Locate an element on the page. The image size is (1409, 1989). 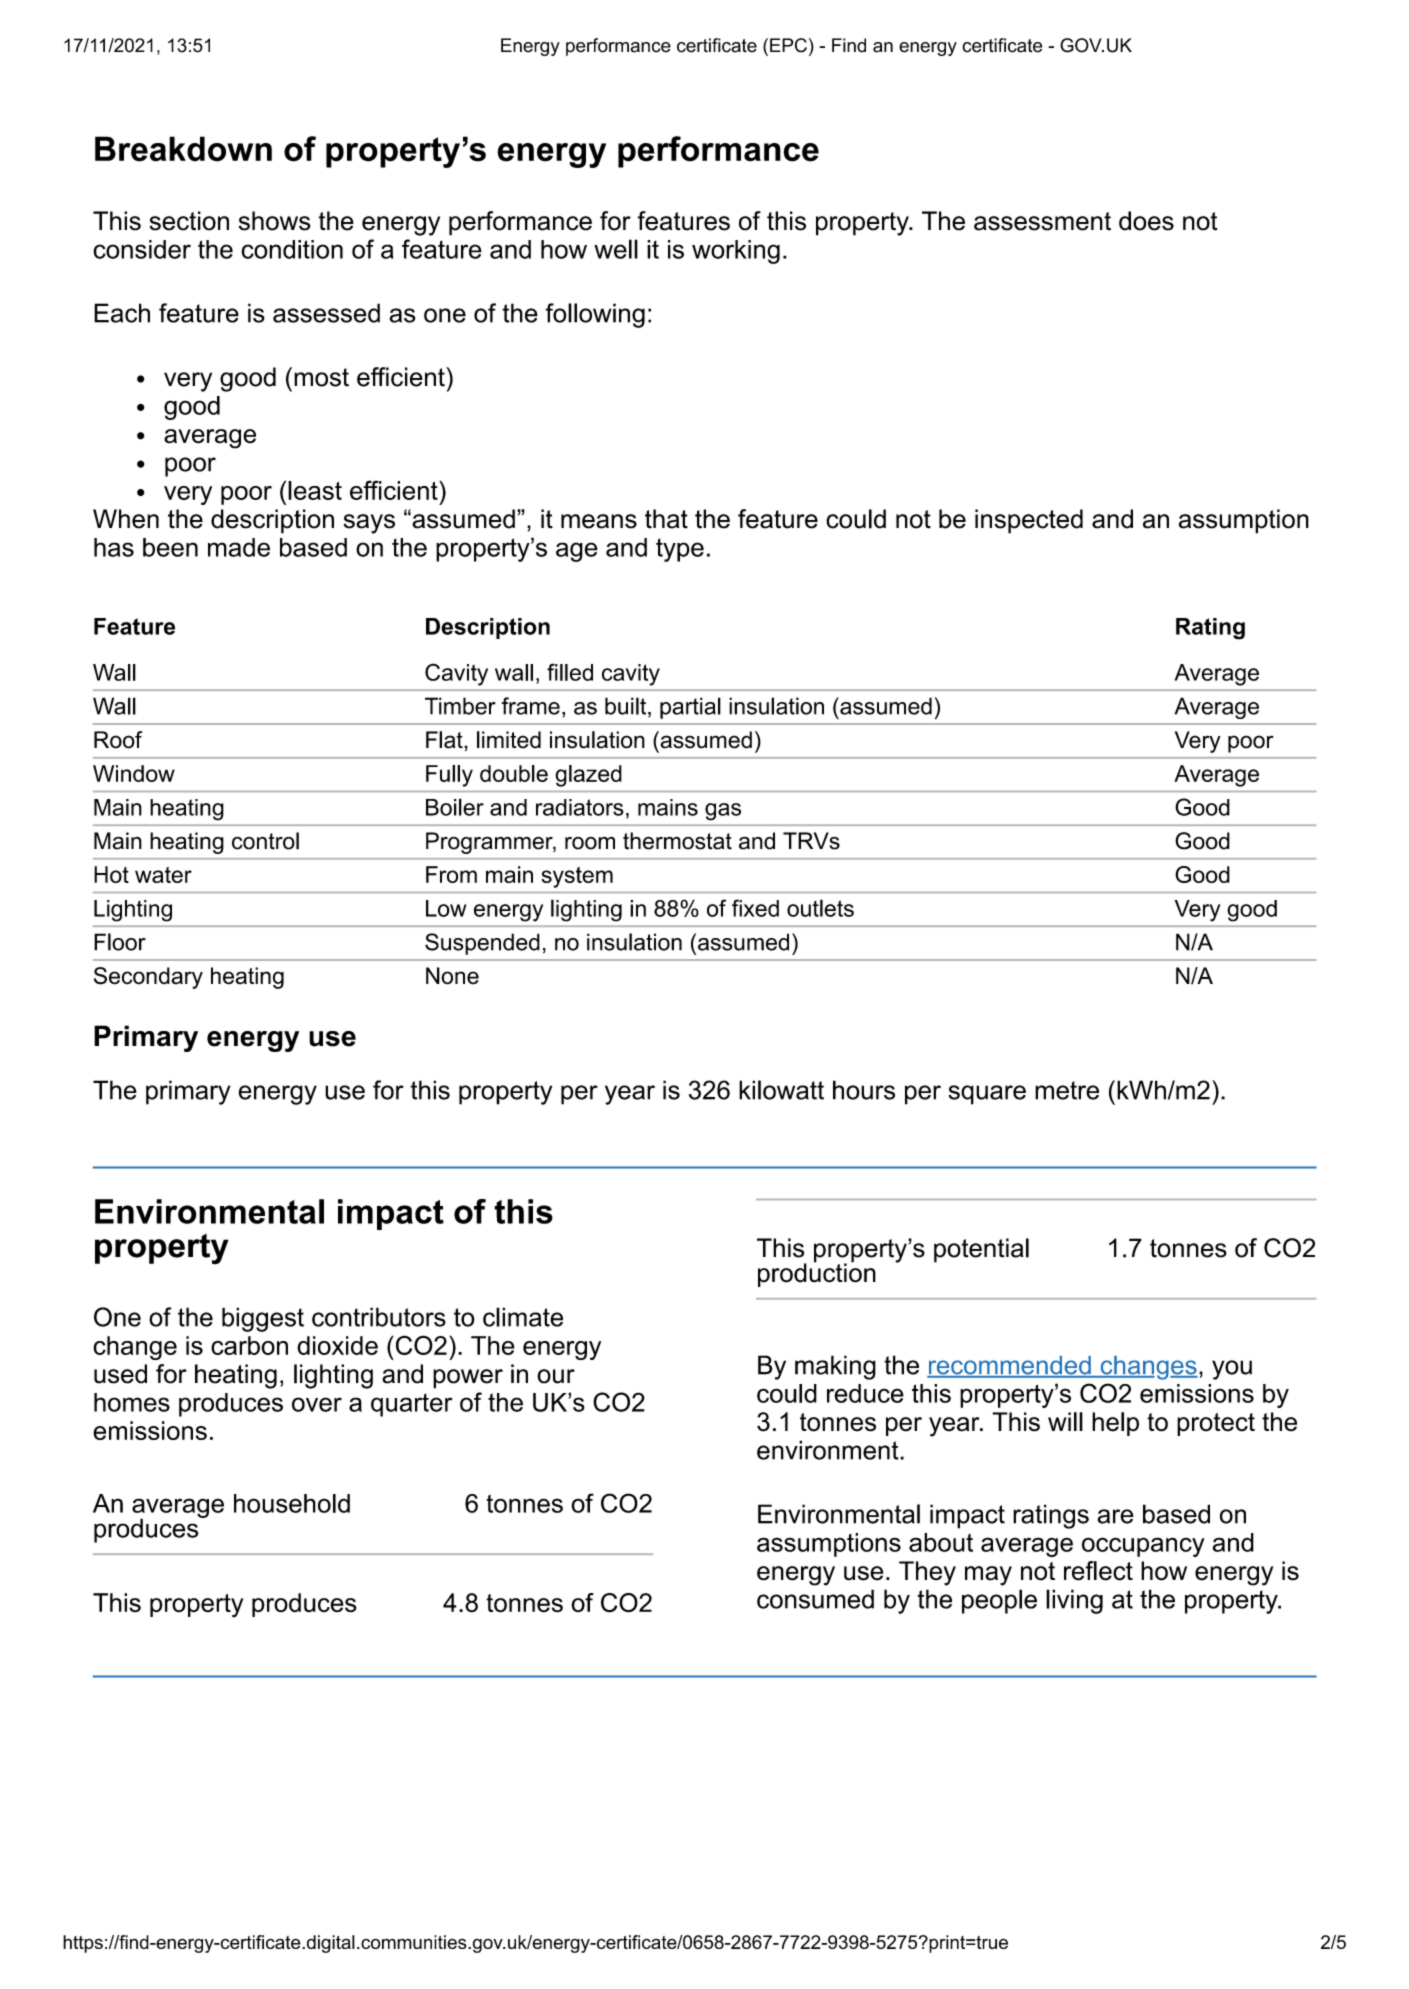
EPC is located at coordinates (788, 45).
